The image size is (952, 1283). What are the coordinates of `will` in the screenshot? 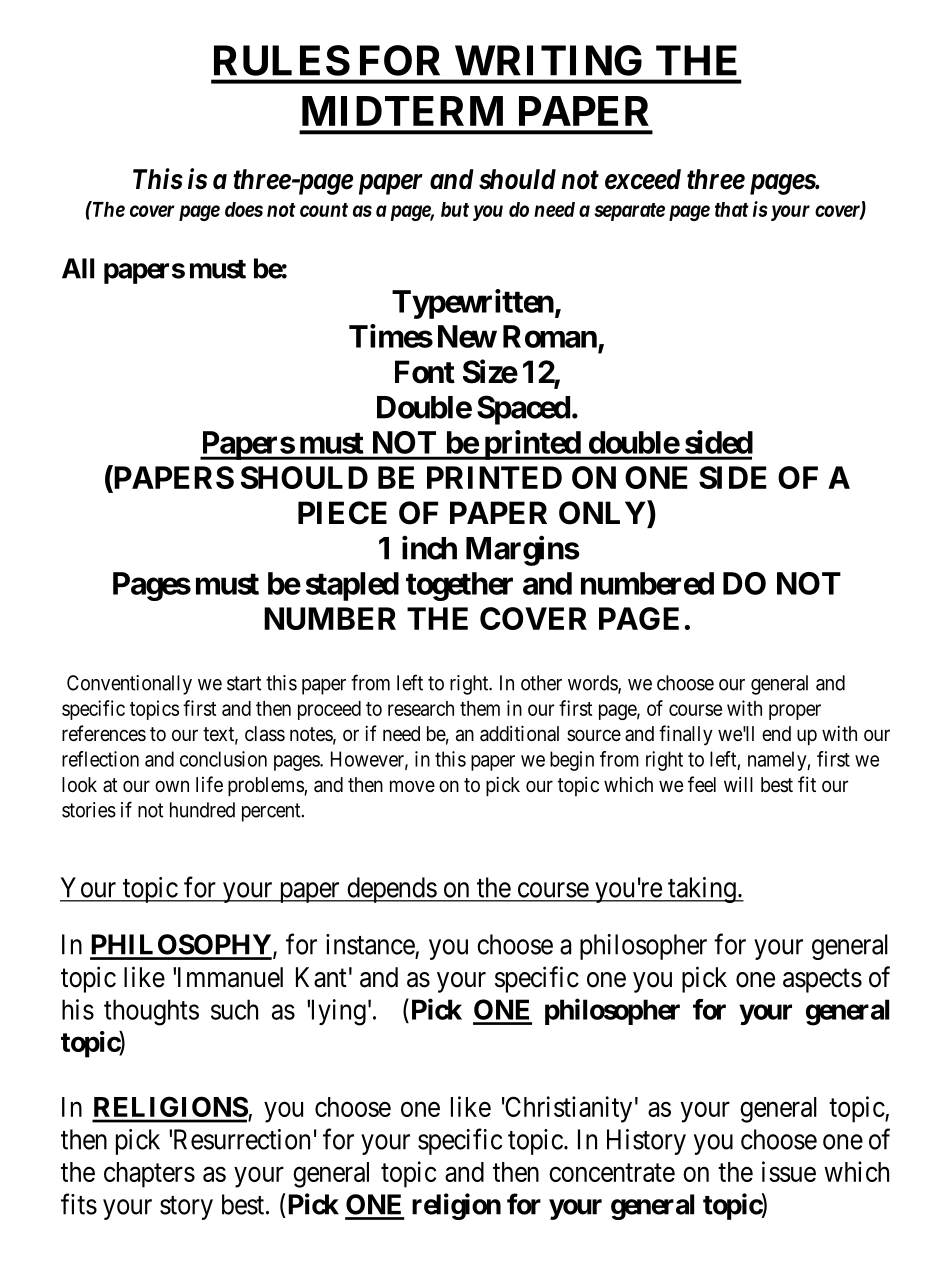 It's located at (738, 784).
